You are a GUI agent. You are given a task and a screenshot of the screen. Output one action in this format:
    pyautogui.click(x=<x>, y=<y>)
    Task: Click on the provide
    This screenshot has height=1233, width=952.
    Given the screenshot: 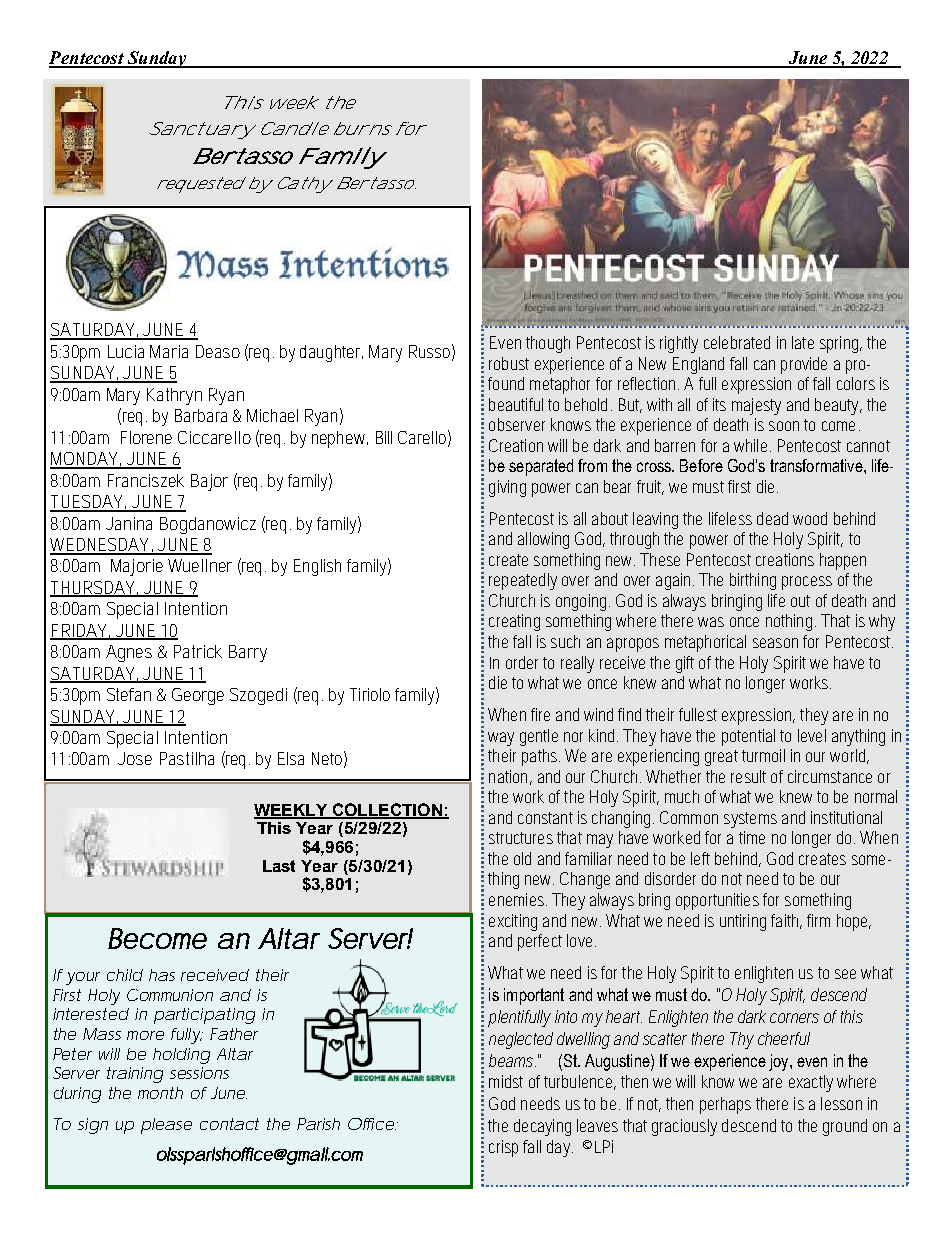 What is the action you would take?
    pyautogui.click(x=804, y=365)
